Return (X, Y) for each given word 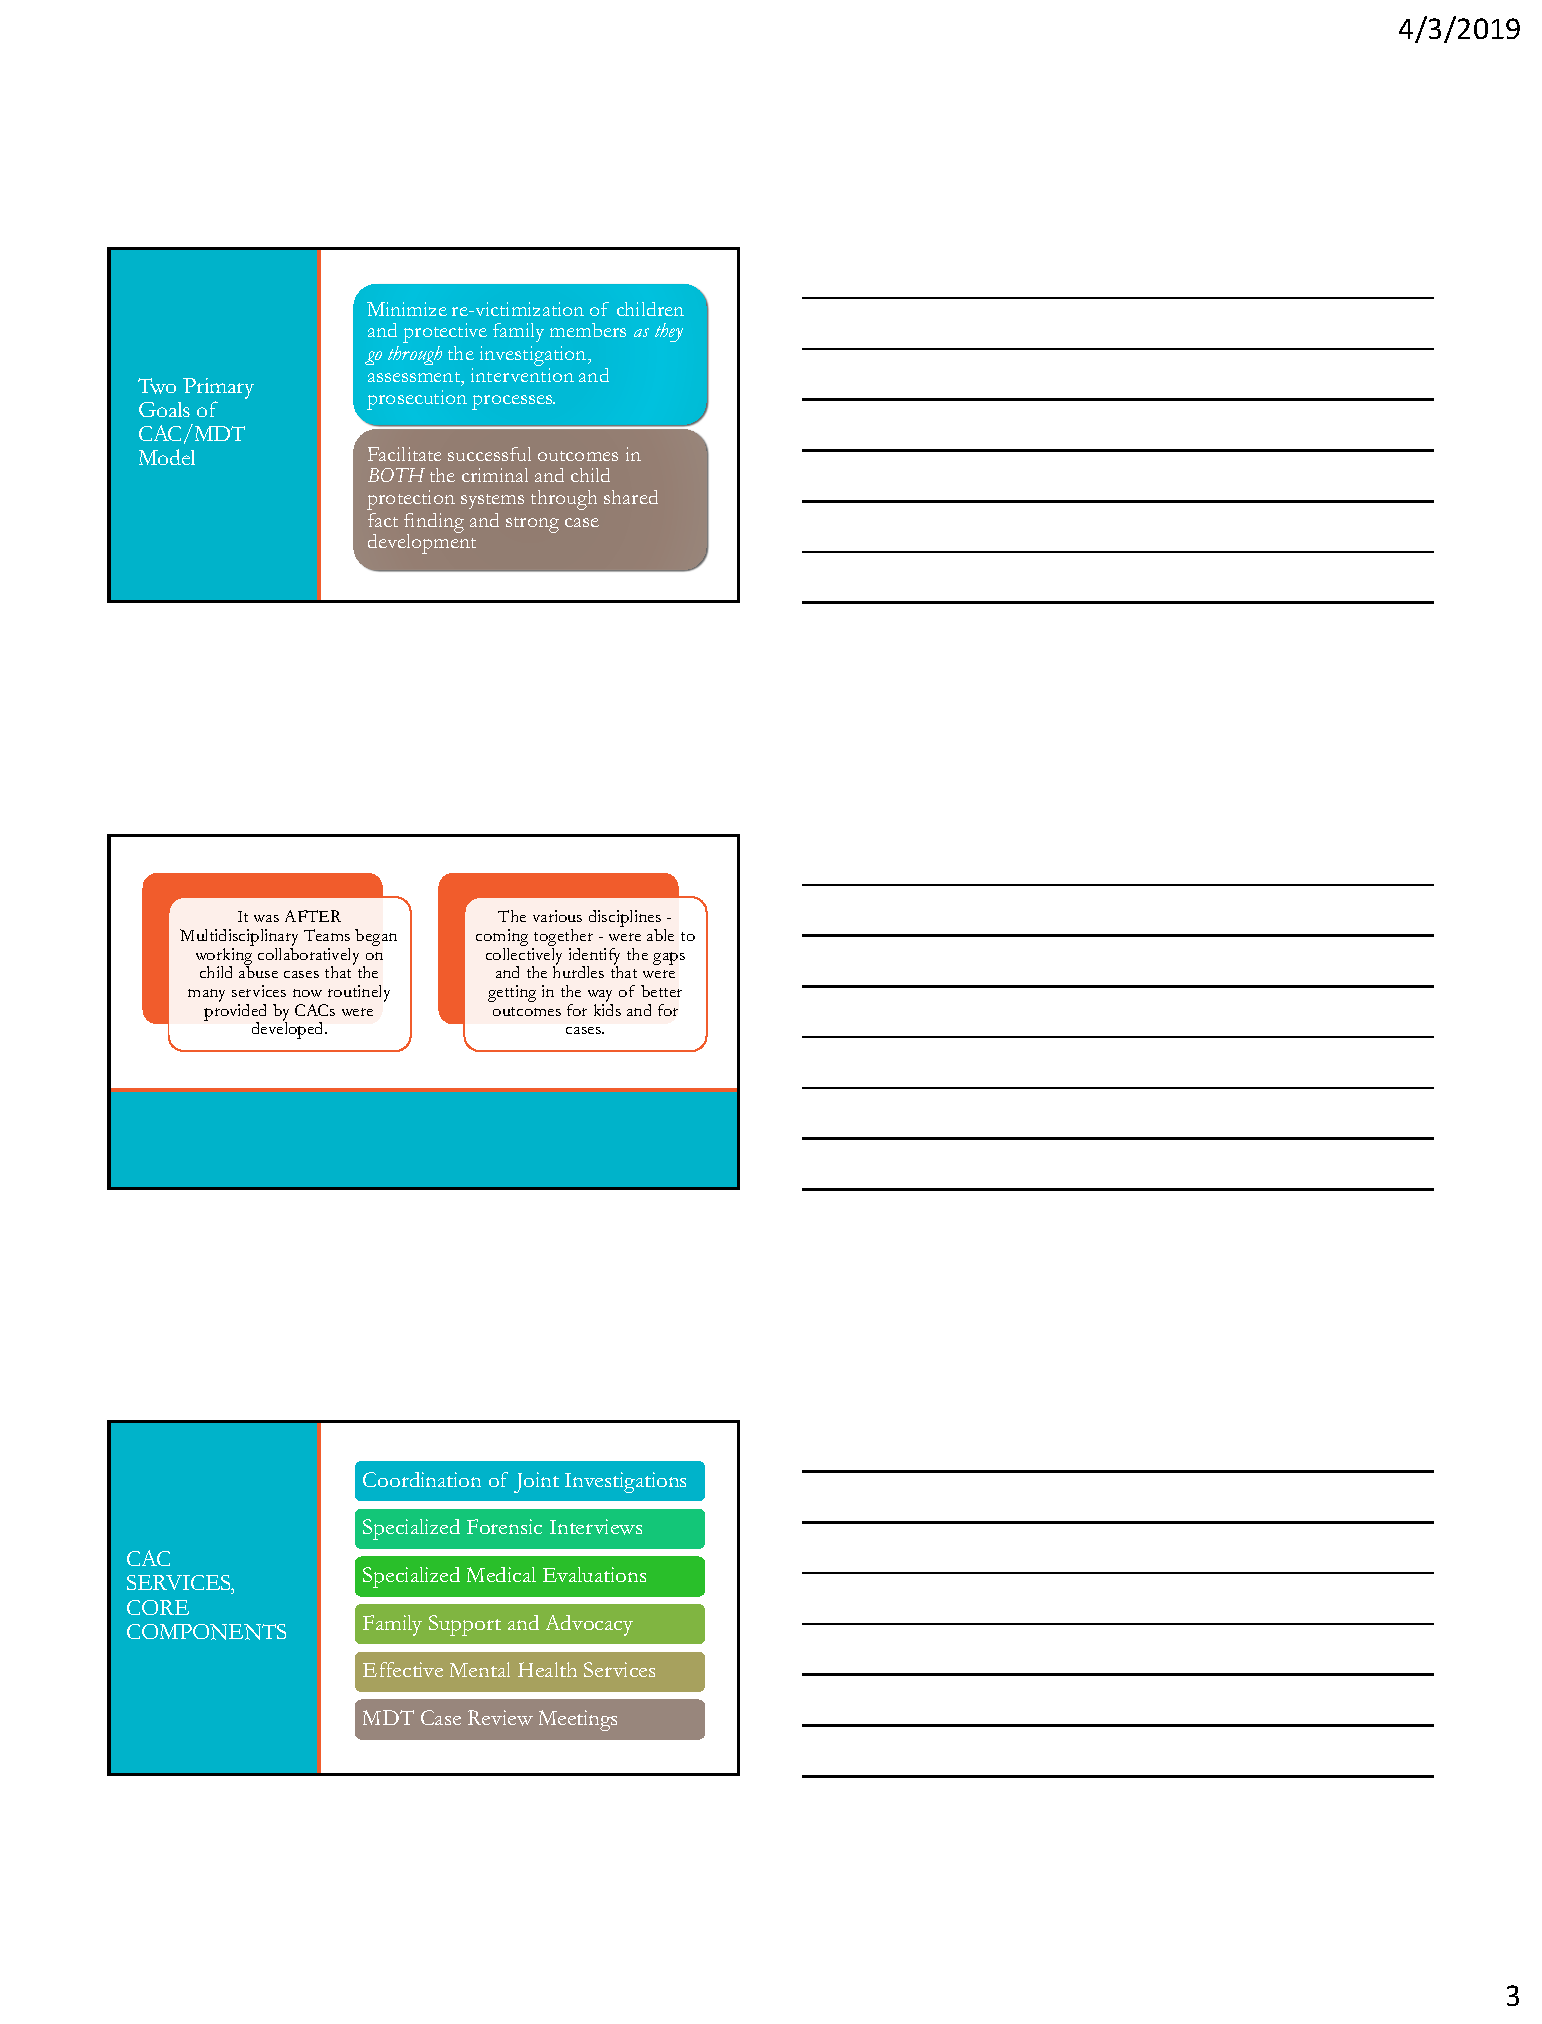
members (588, 330)
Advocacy (589, 1625)
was (266, 918)
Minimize (407, 309)
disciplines (625, 920)
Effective (403, 1669)
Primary (218, 390)
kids (607, 1010)
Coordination (422, 1479)
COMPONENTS (206, 1632)
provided (235, 1013)
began (376, 937)
